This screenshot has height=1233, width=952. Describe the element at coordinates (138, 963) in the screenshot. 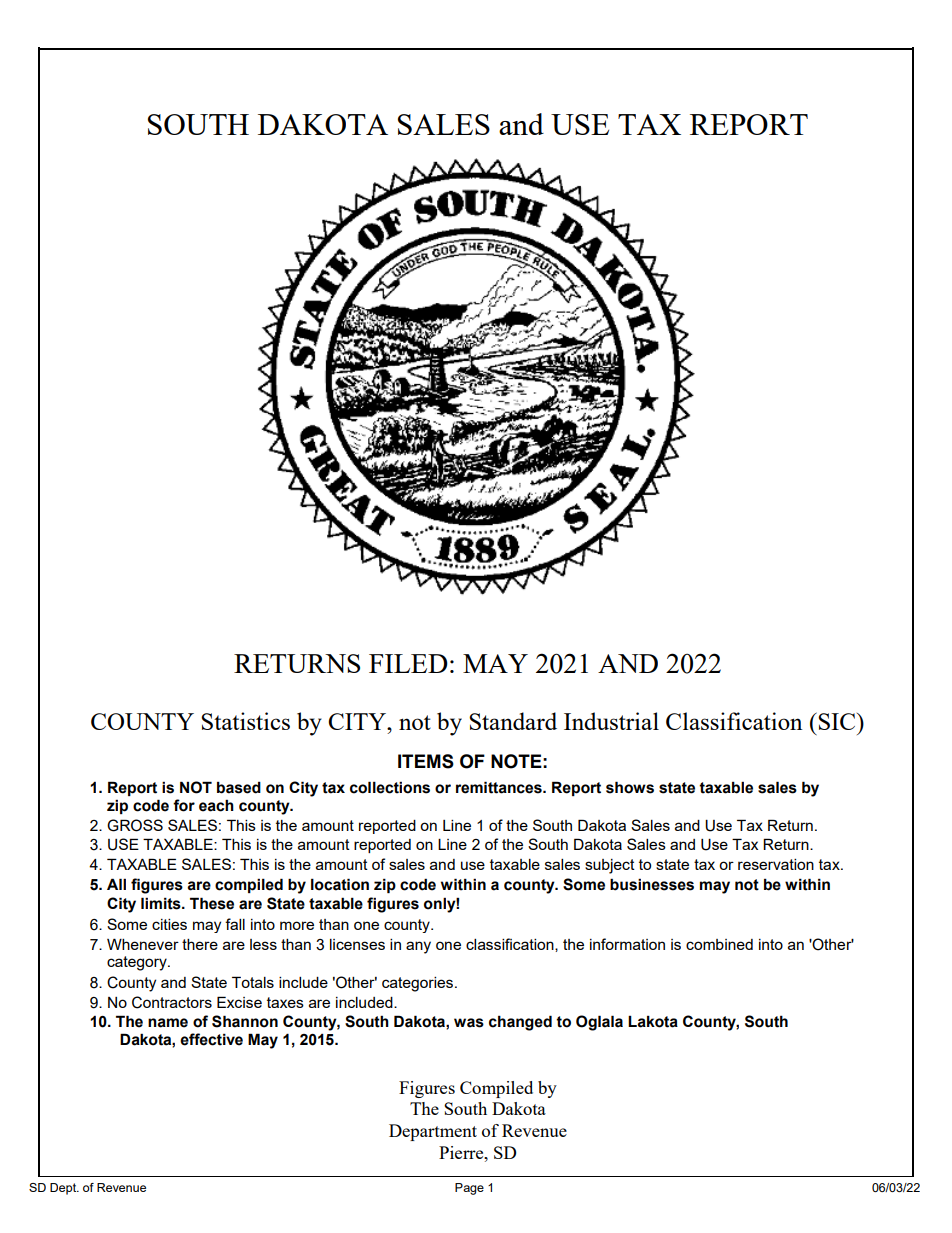

I see `category` at that location.
